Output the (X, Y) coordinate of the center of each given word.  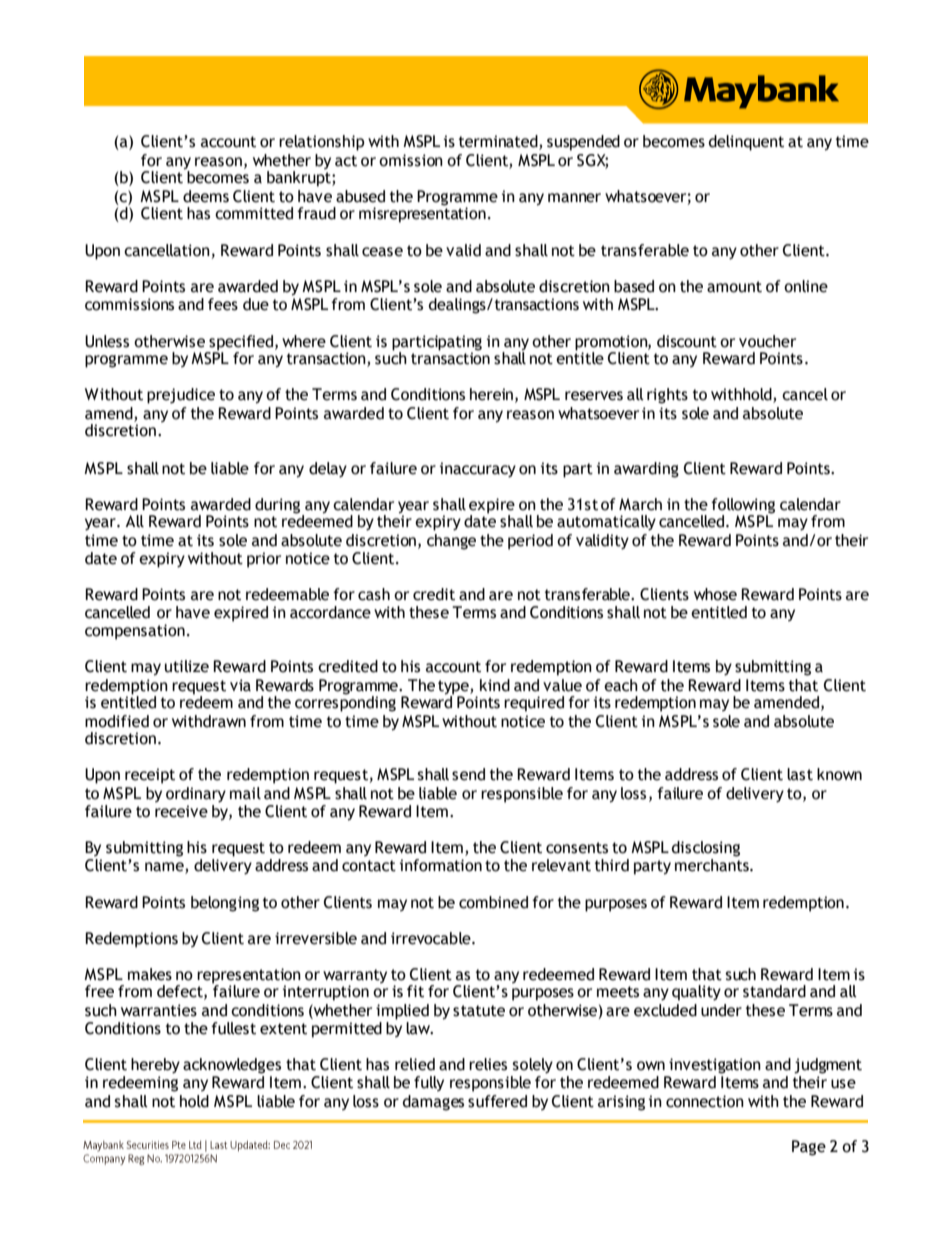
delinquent (746, 143)
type (454, 687)
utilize (187, 666)
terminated (499, 142)
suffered (497, 1101)
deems (206, 196)
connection (705, 1101)
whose (715, 594)
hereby (155, 1065)
